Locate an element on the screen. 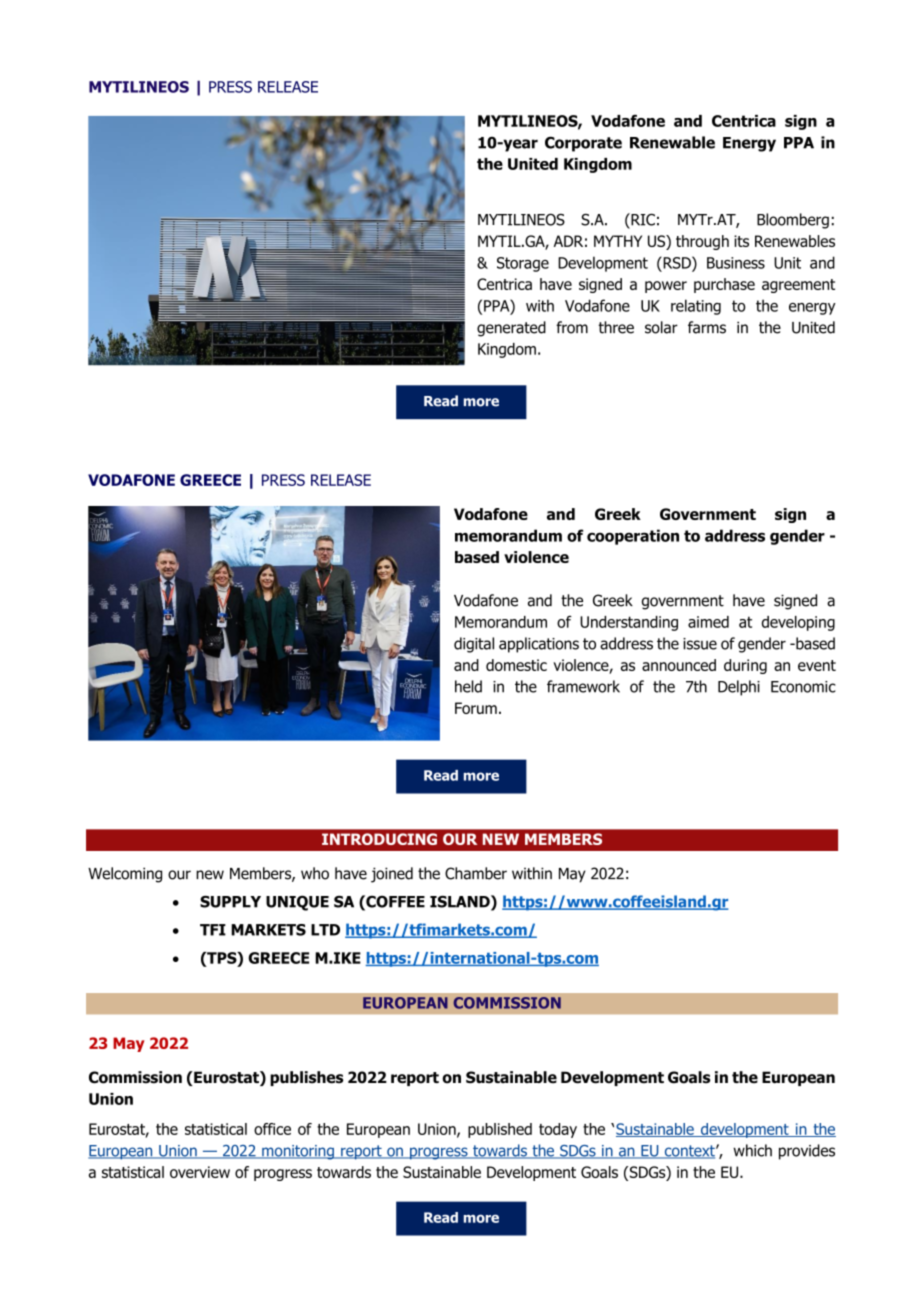 The height and width of the screenshot is (1308, 924). farms is located at coordinates (707, 327).
